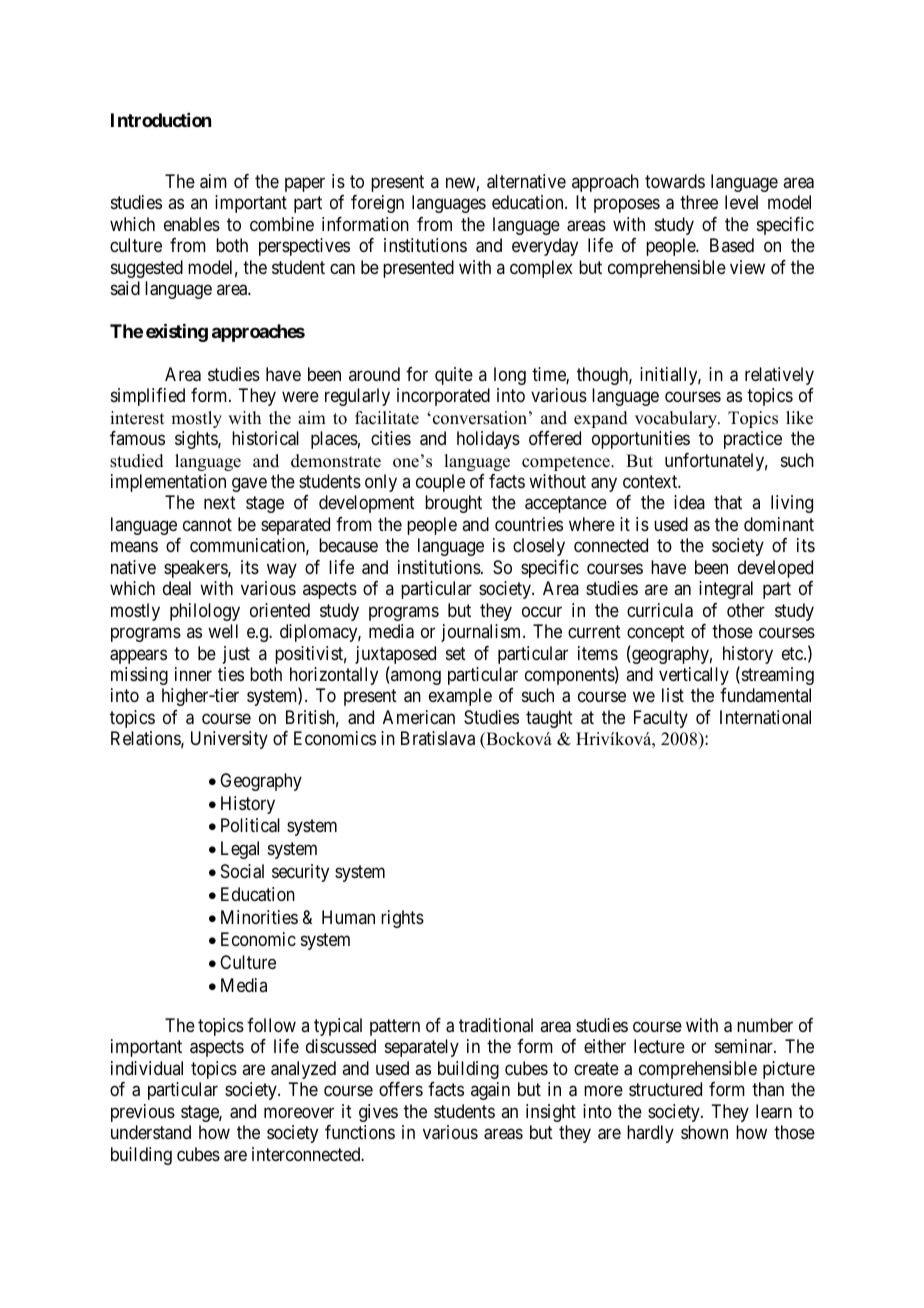  Describe the element at coordinates (377, 204) in the screenshot. I see `foreign` at that location.
